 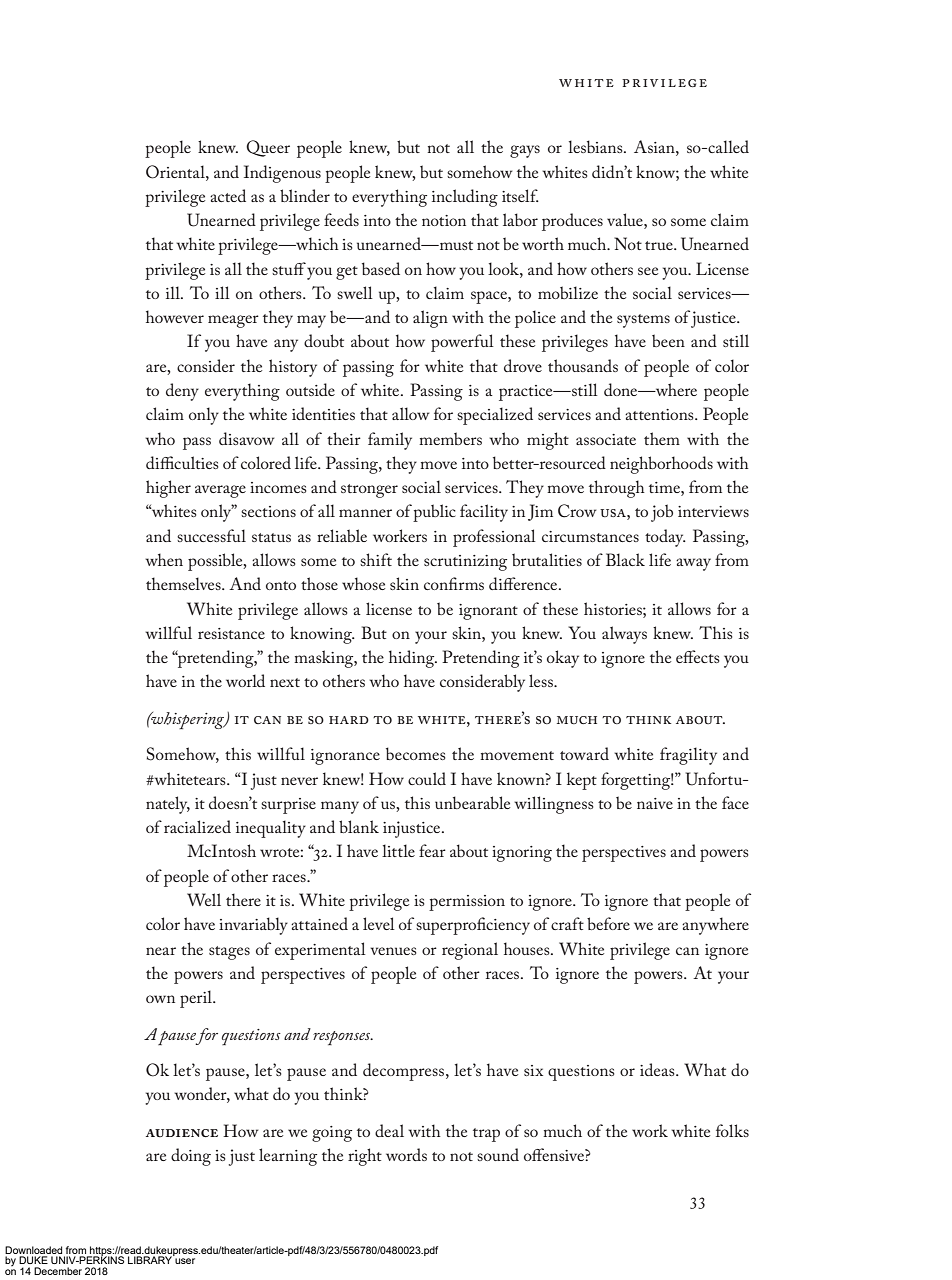 What do you see at coordinates (185, 1261) in the image?
I see `user` at bounding box center [185, 1261].
